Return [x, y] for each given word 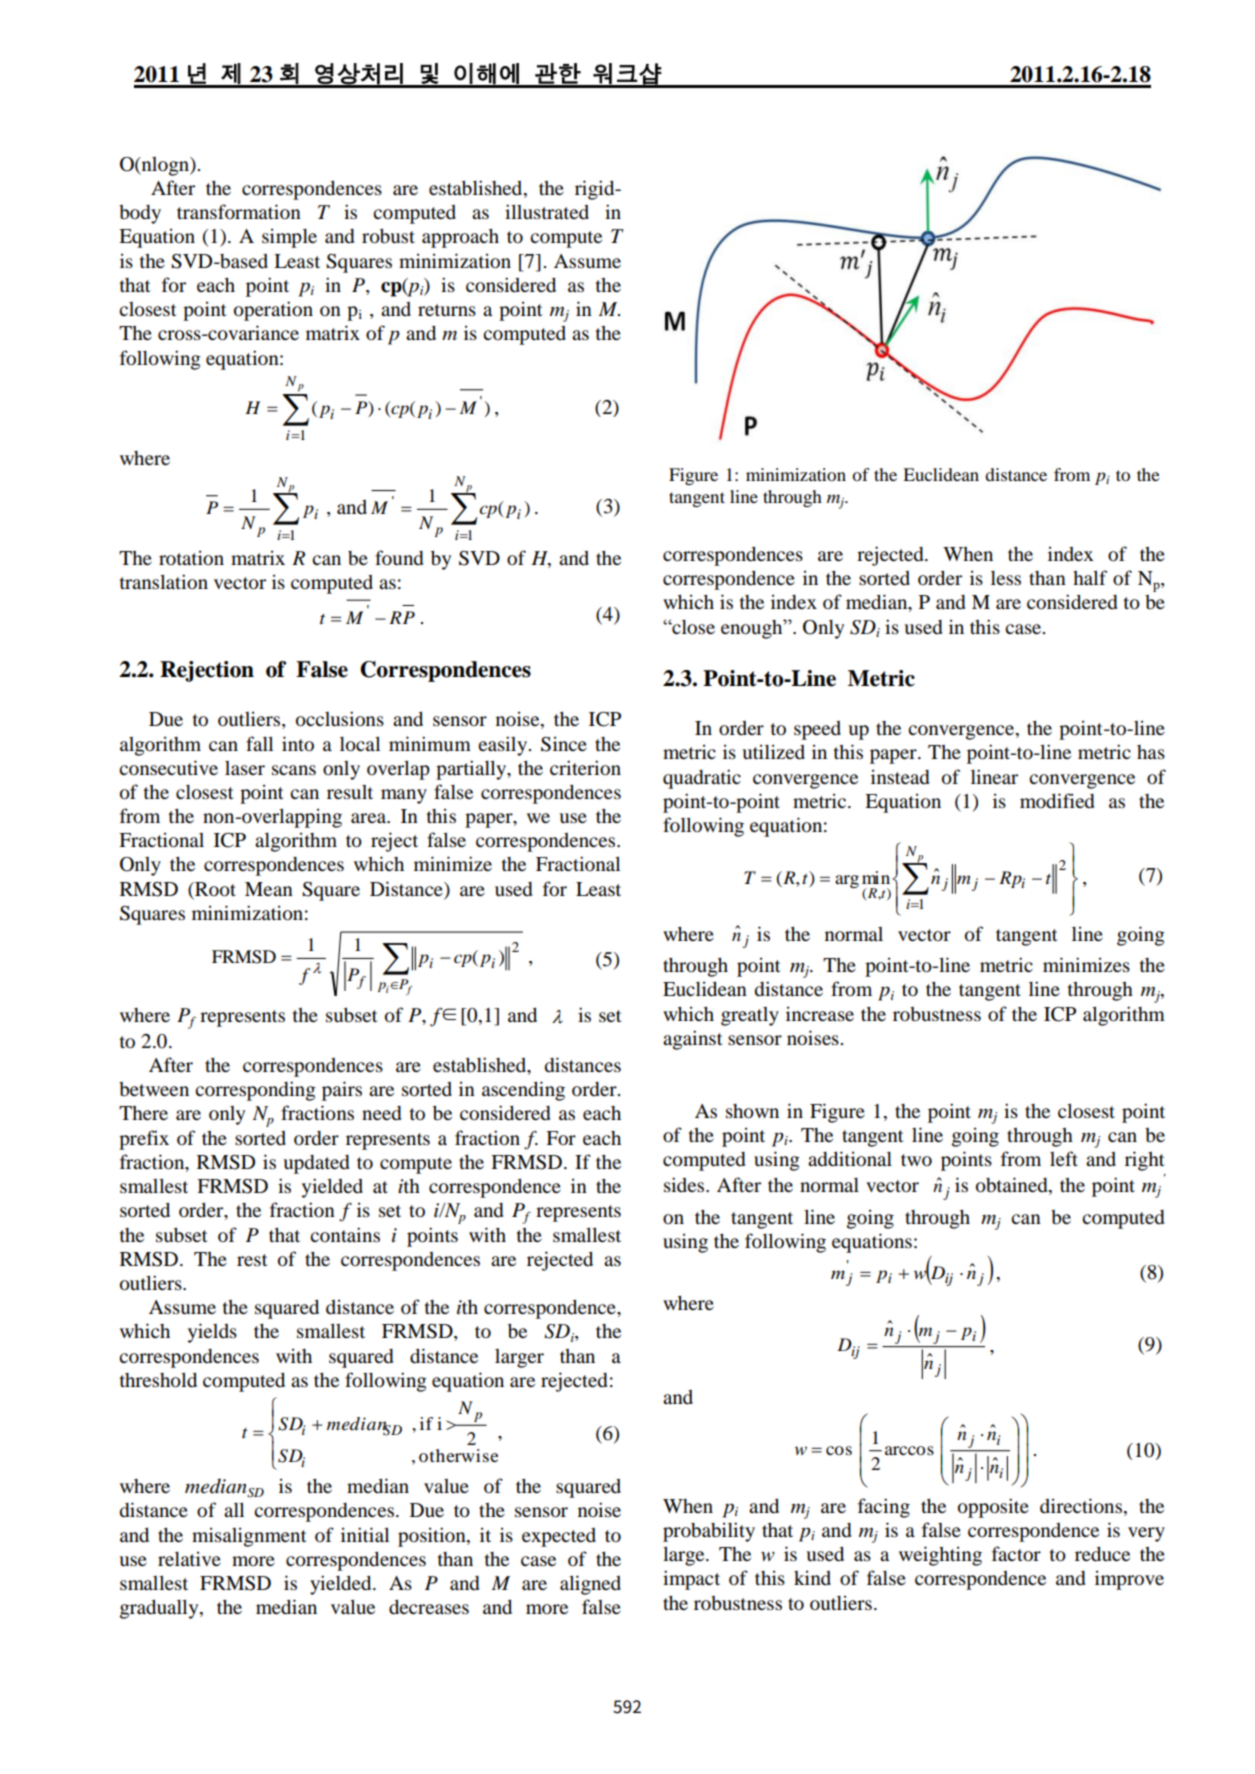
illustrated [547, 211]
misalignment [249, 1537]
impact [691, 1580]
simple [289, 238]
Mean [269, 889]
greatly [750, 1016]
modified [1057, 801]
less [1006, 578]
